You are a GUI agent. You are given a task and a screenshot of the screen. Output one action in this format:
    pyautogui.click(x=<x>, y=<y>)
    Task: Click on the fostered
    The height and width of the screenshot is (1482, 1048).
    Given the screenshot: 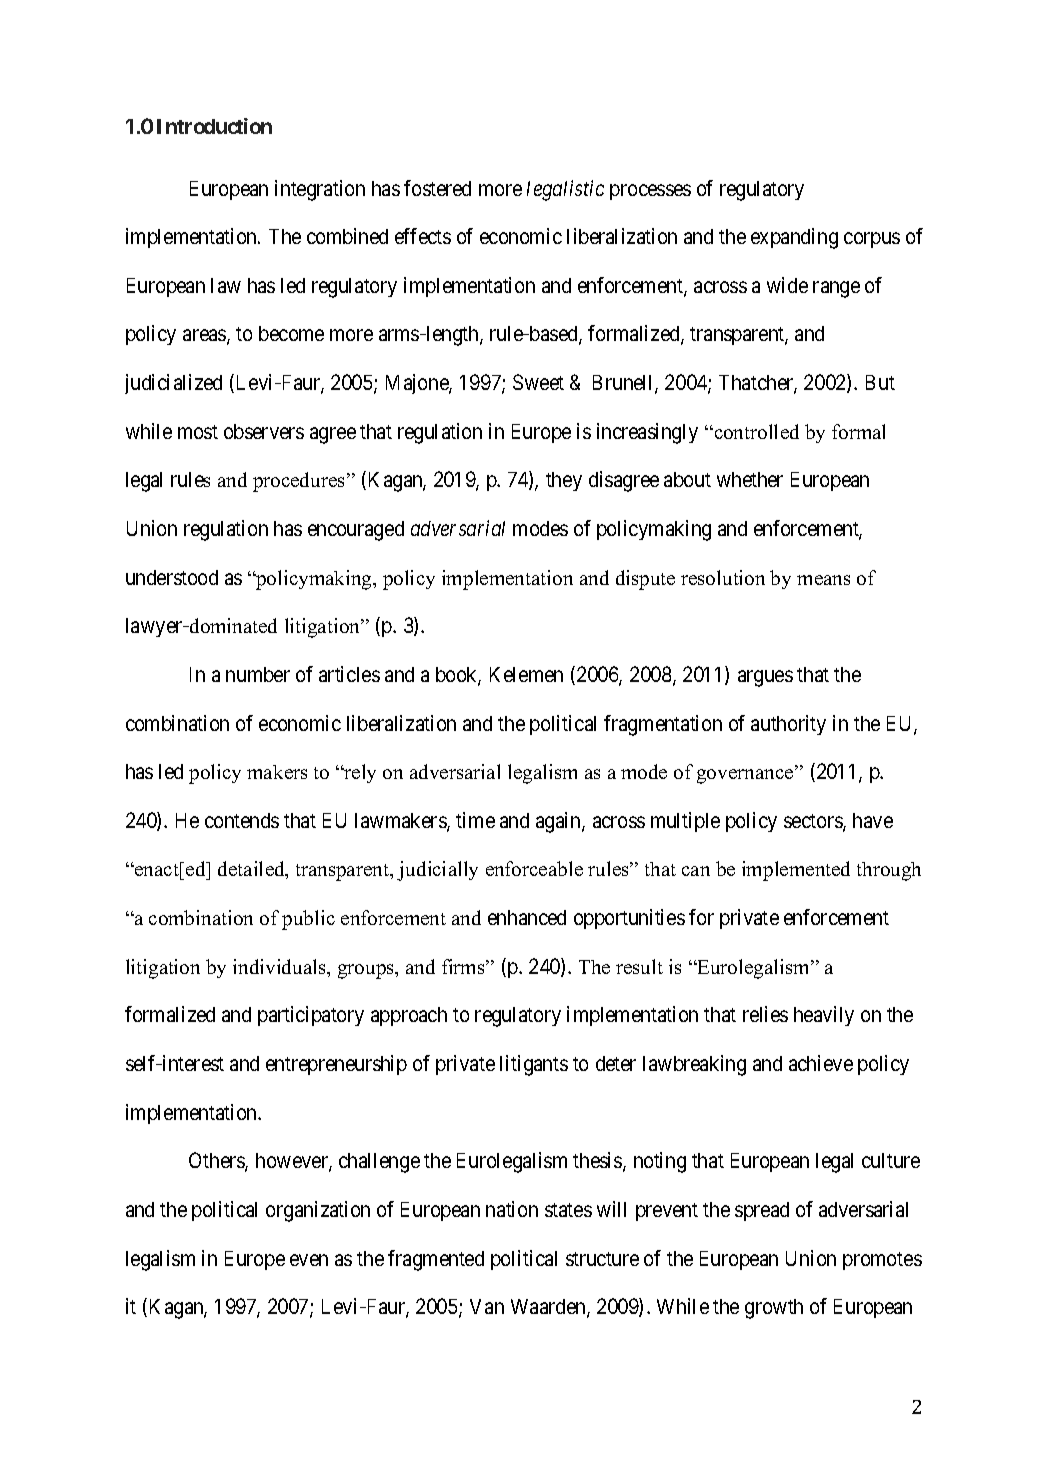 What is the action you would take?
    pyautogui.click(x=437, y=188)
